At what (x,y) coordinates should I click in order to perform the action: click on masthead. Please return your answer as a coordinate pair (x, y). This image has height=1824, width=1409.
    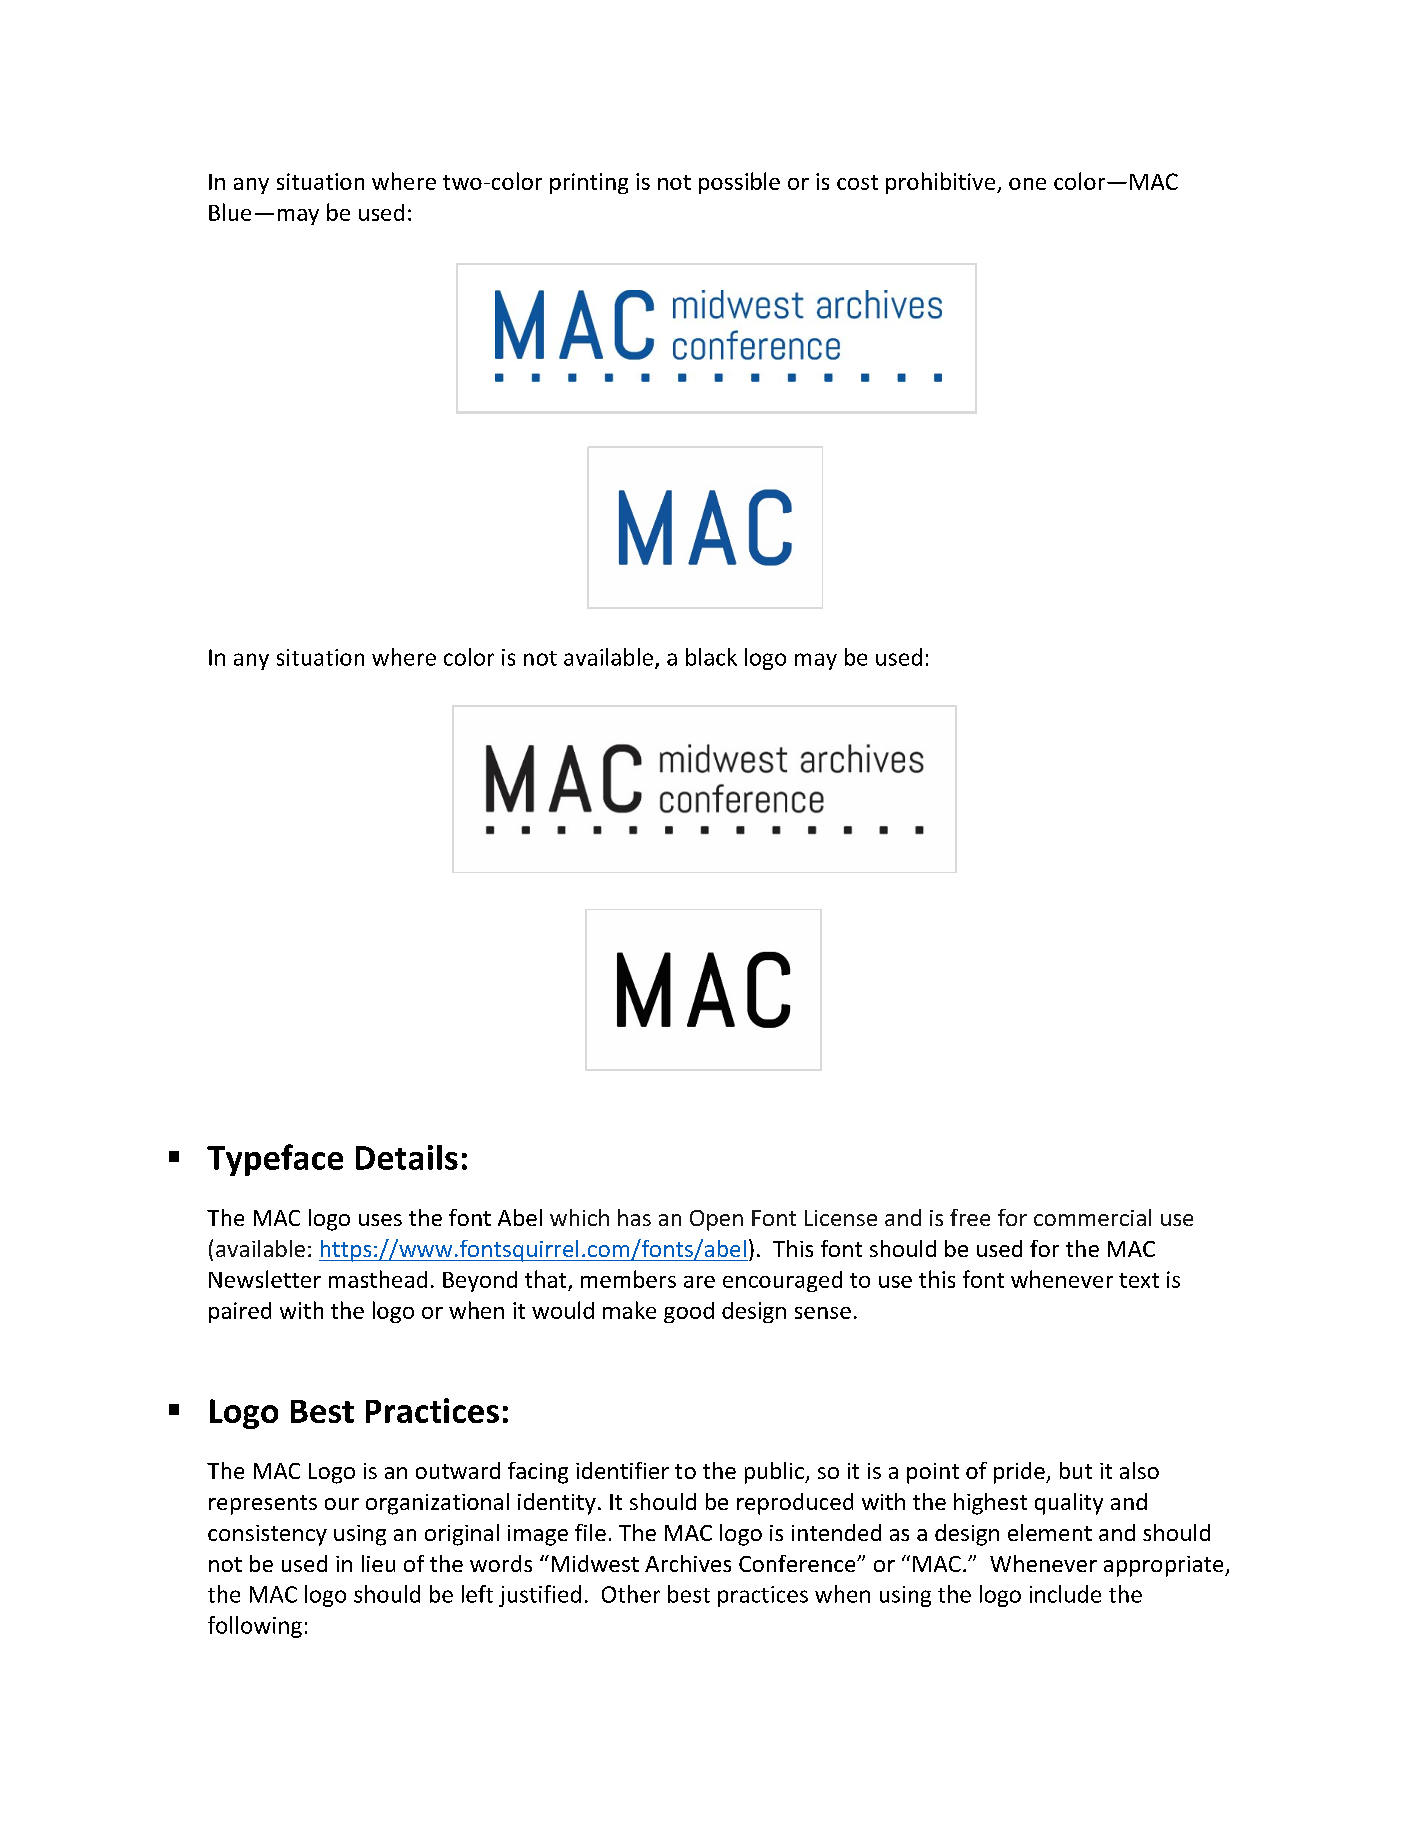
    Looking at the image, I should click on (378, 1279).
